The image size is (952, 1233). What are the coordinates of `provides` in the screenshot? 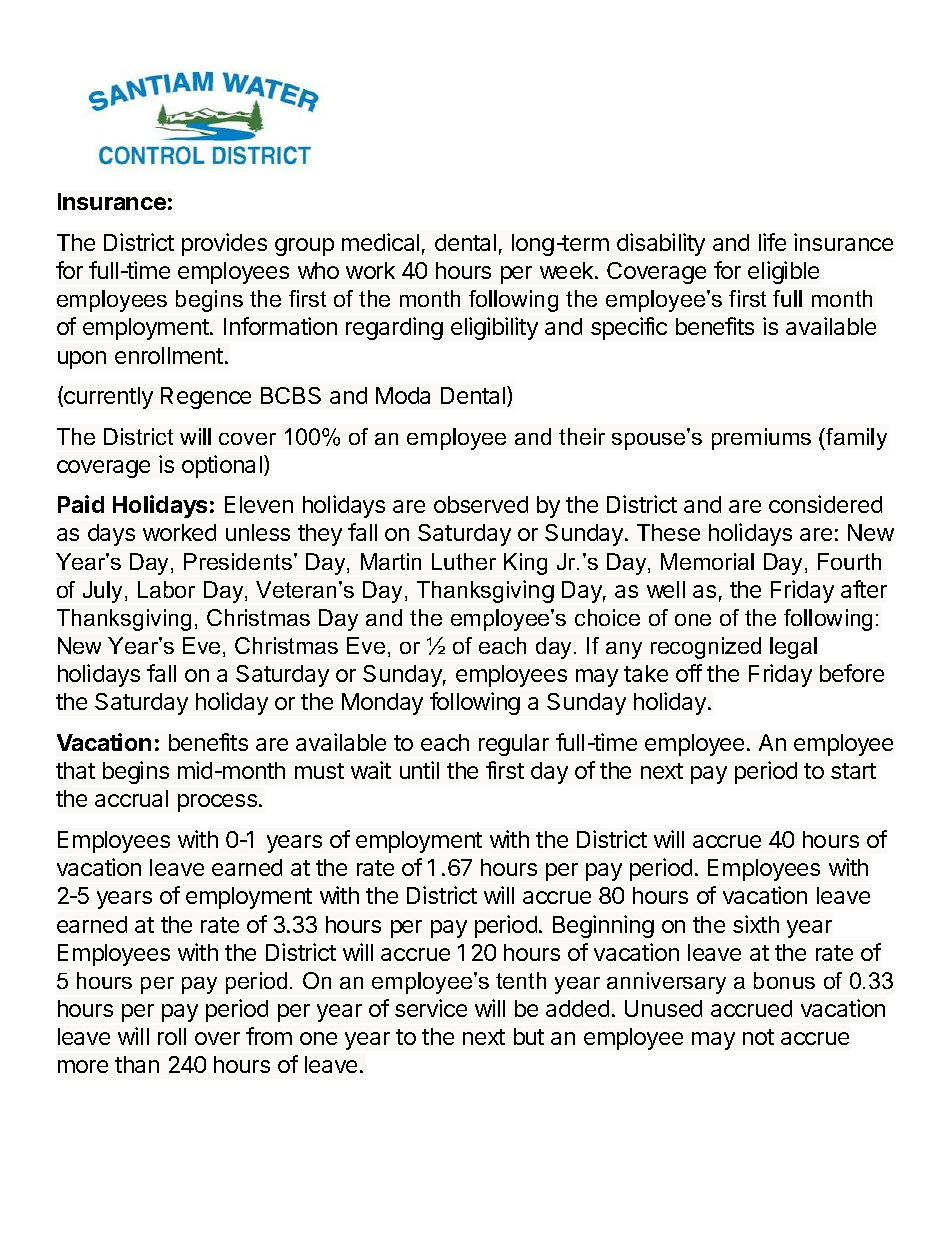 It's located at (224, 244).
